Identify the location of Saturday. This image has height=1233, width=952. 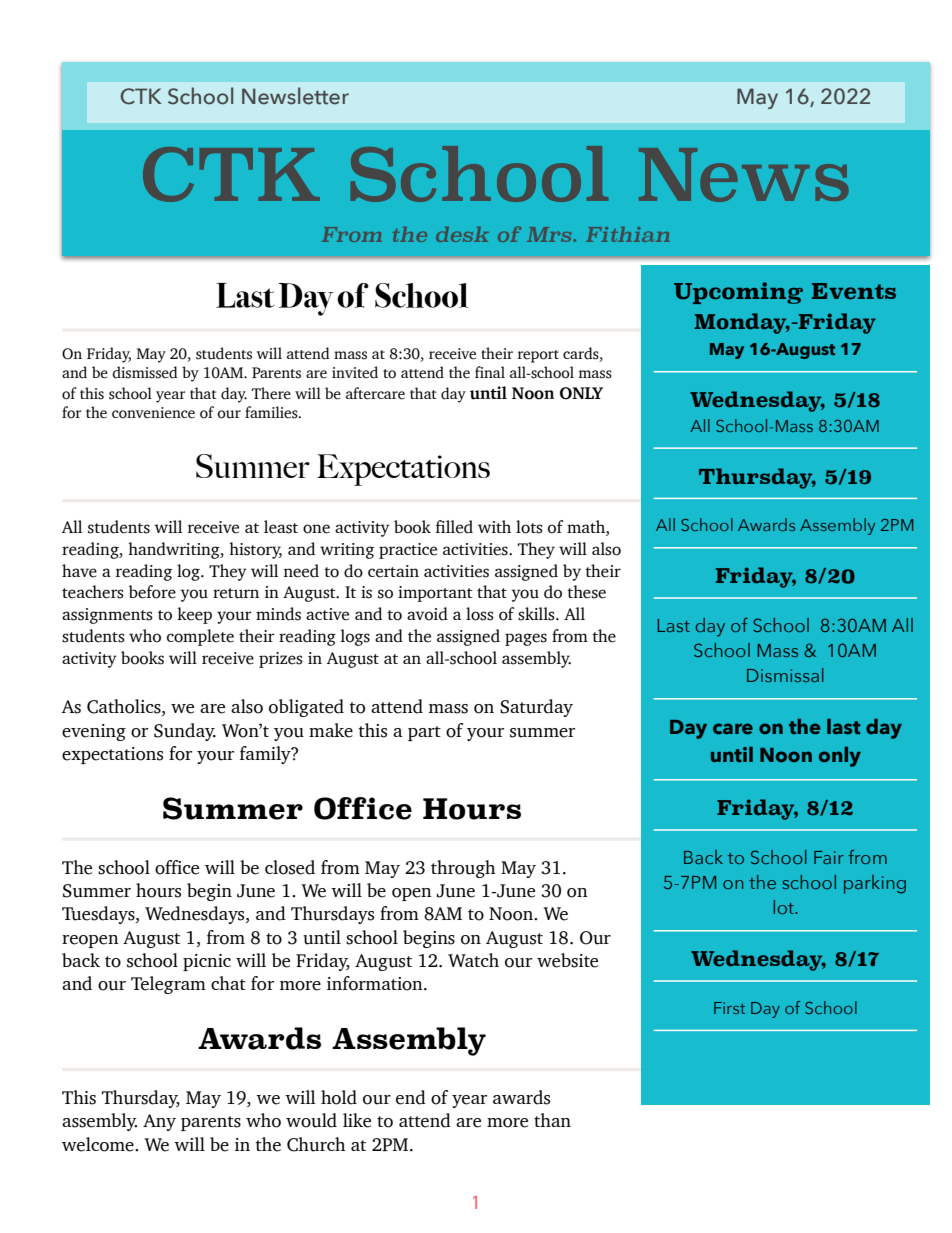
(536, 708).
